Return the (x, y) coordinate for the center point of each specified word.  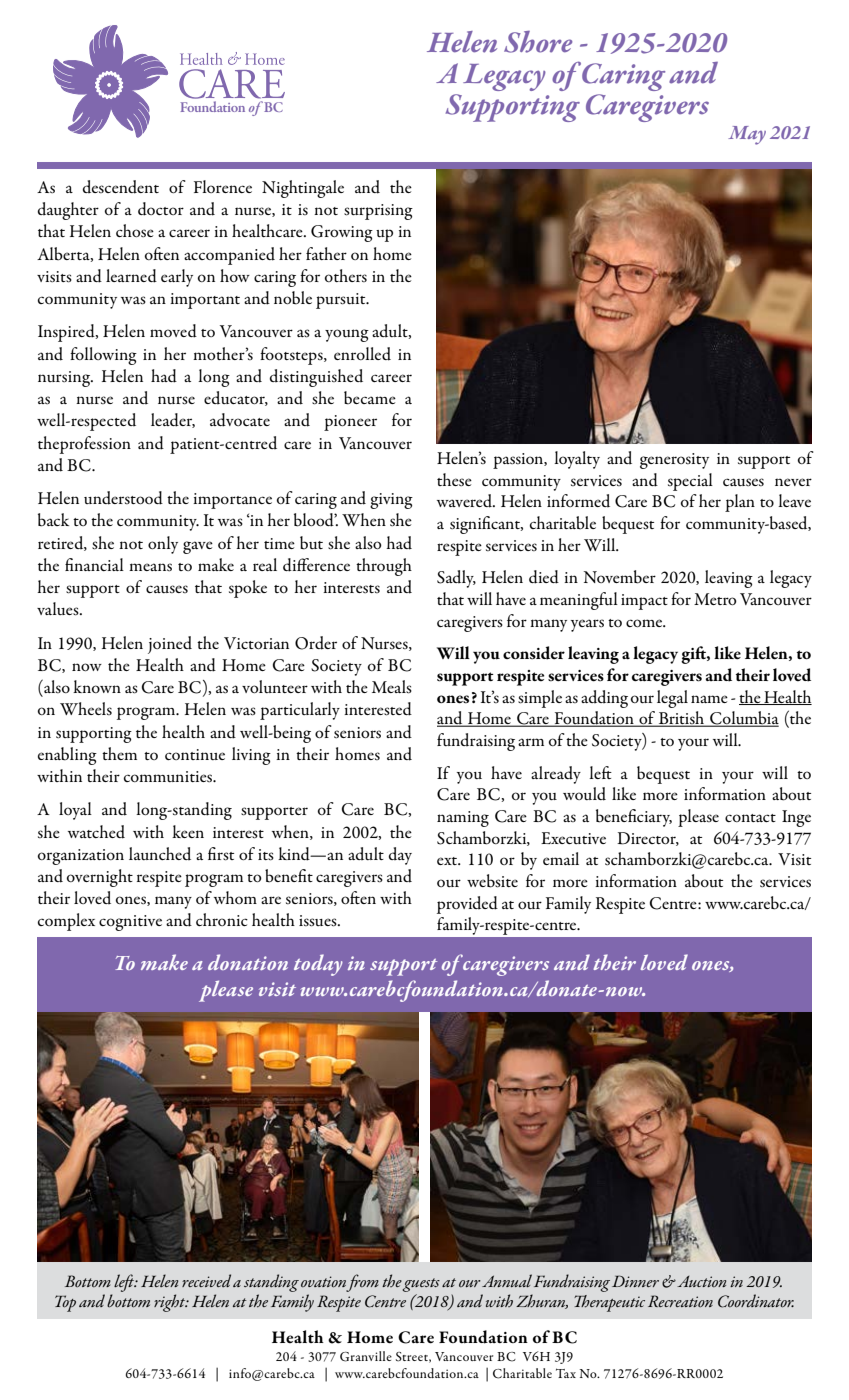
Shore (538, 42)
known (97, 686)
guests (421, 1285)
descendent (121, 187)
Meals (392, 687)
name (709, 699)
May (747, 135)
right (171, 1303)
